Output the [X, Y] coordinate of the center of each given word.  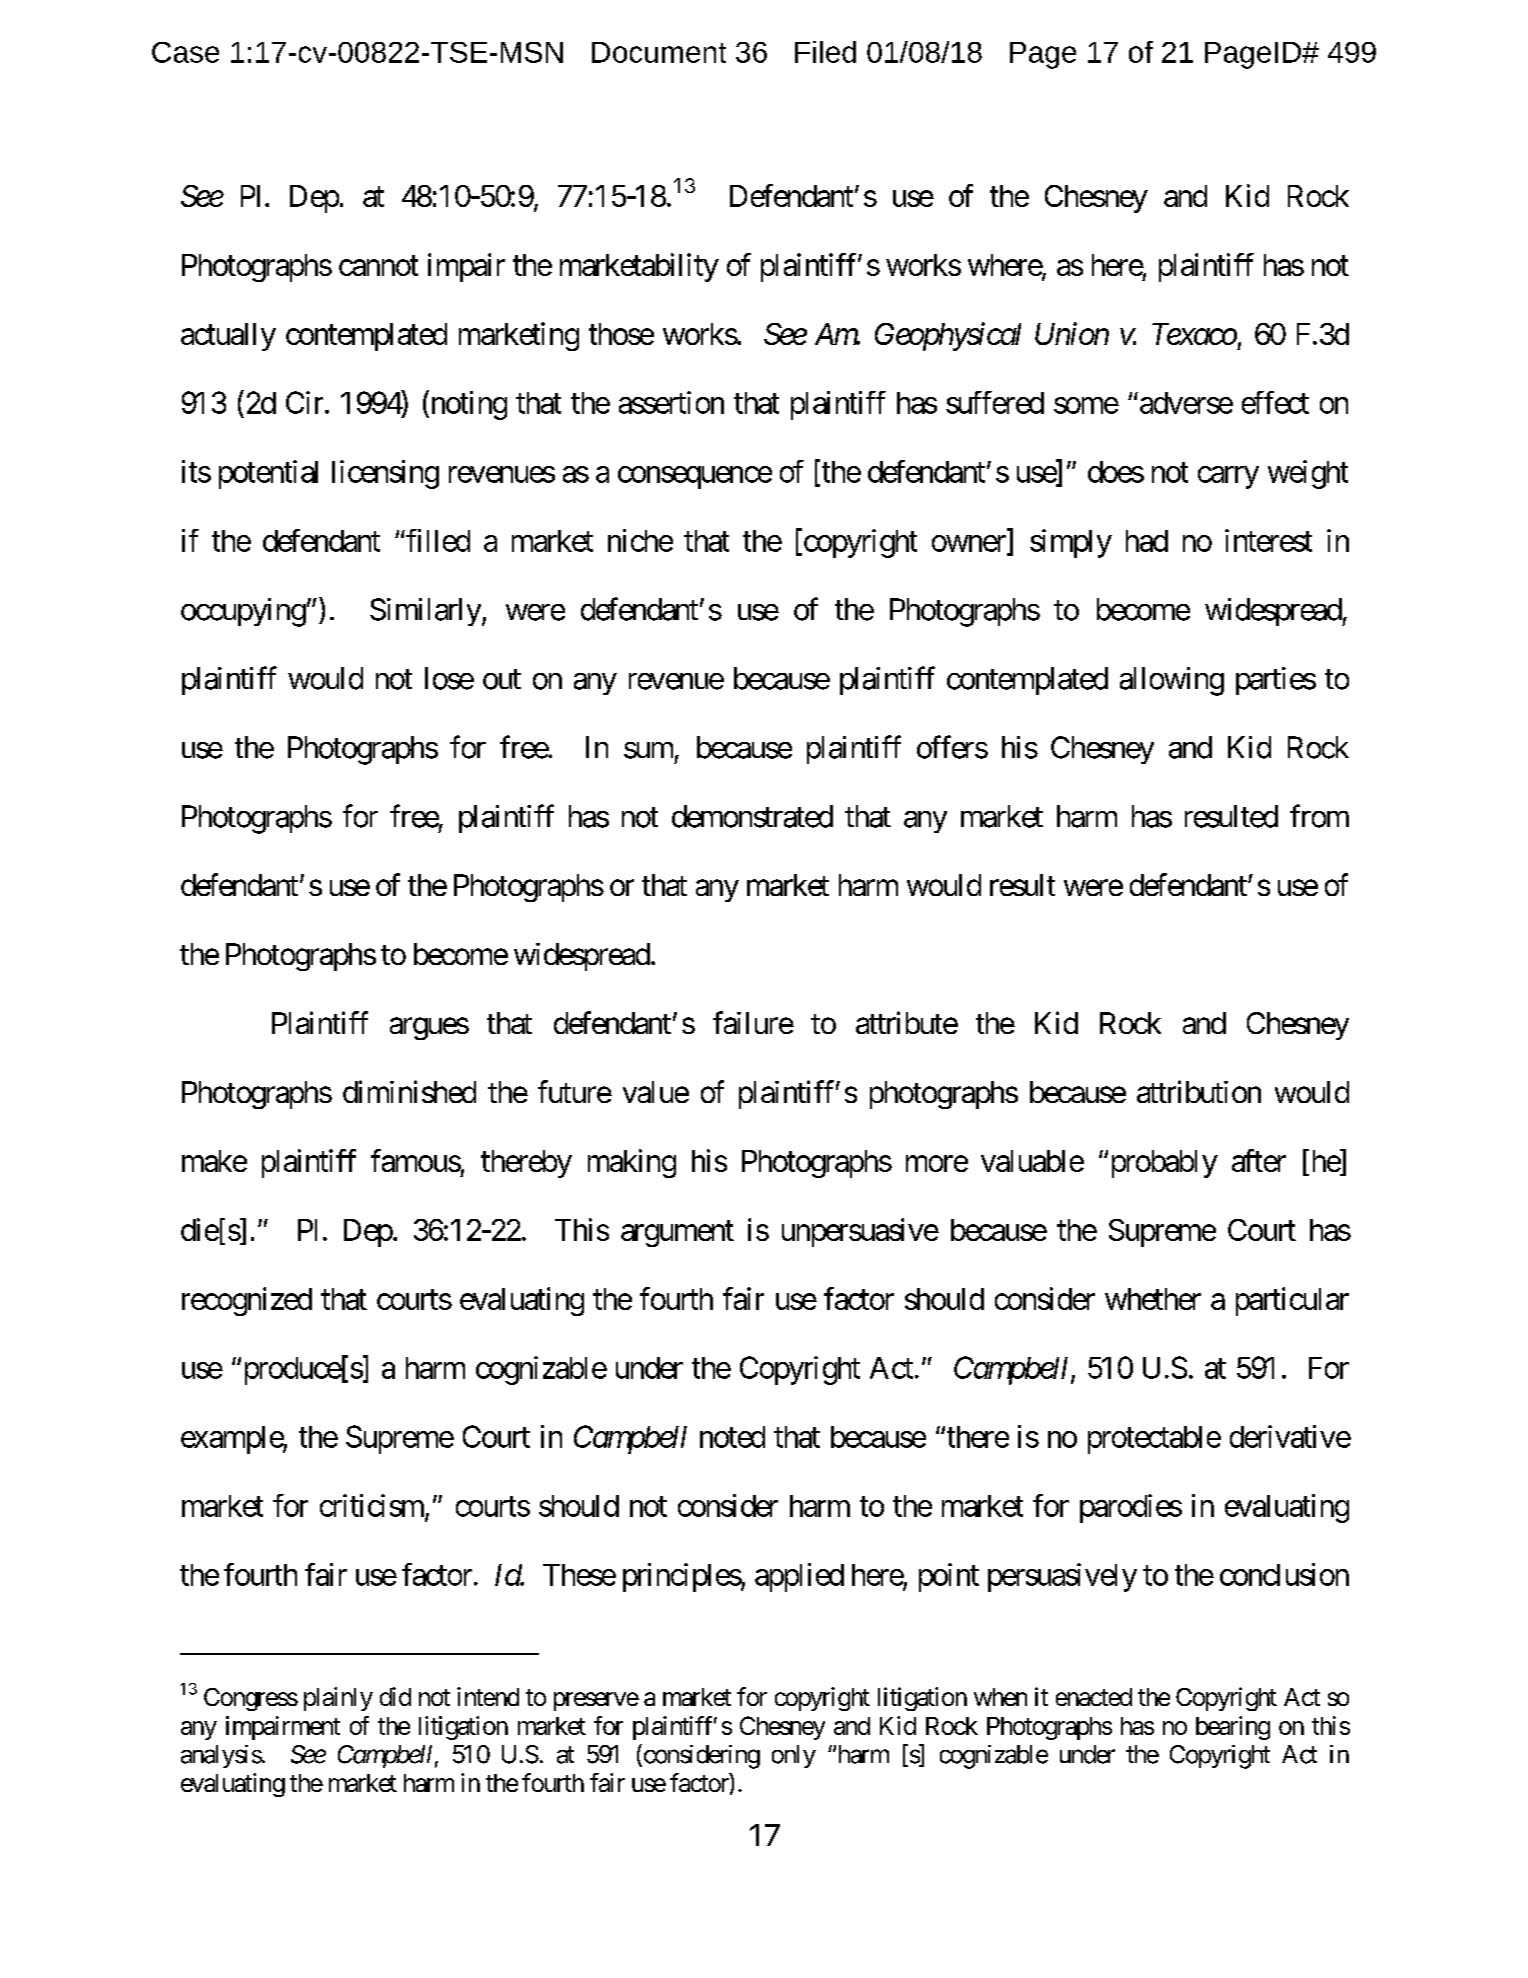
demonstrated [752, 816]
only [794, 1756]
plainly [338, 1699]
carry [1228, 477]
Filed [825, 52]
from [1319, 816]
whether [1153, 1299]
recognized [247, 1301]
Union [1072, 334]
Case [185, 52]
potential [268, 474]
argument [677, 1234]
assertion [671, 402]
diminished [409, 1091]
